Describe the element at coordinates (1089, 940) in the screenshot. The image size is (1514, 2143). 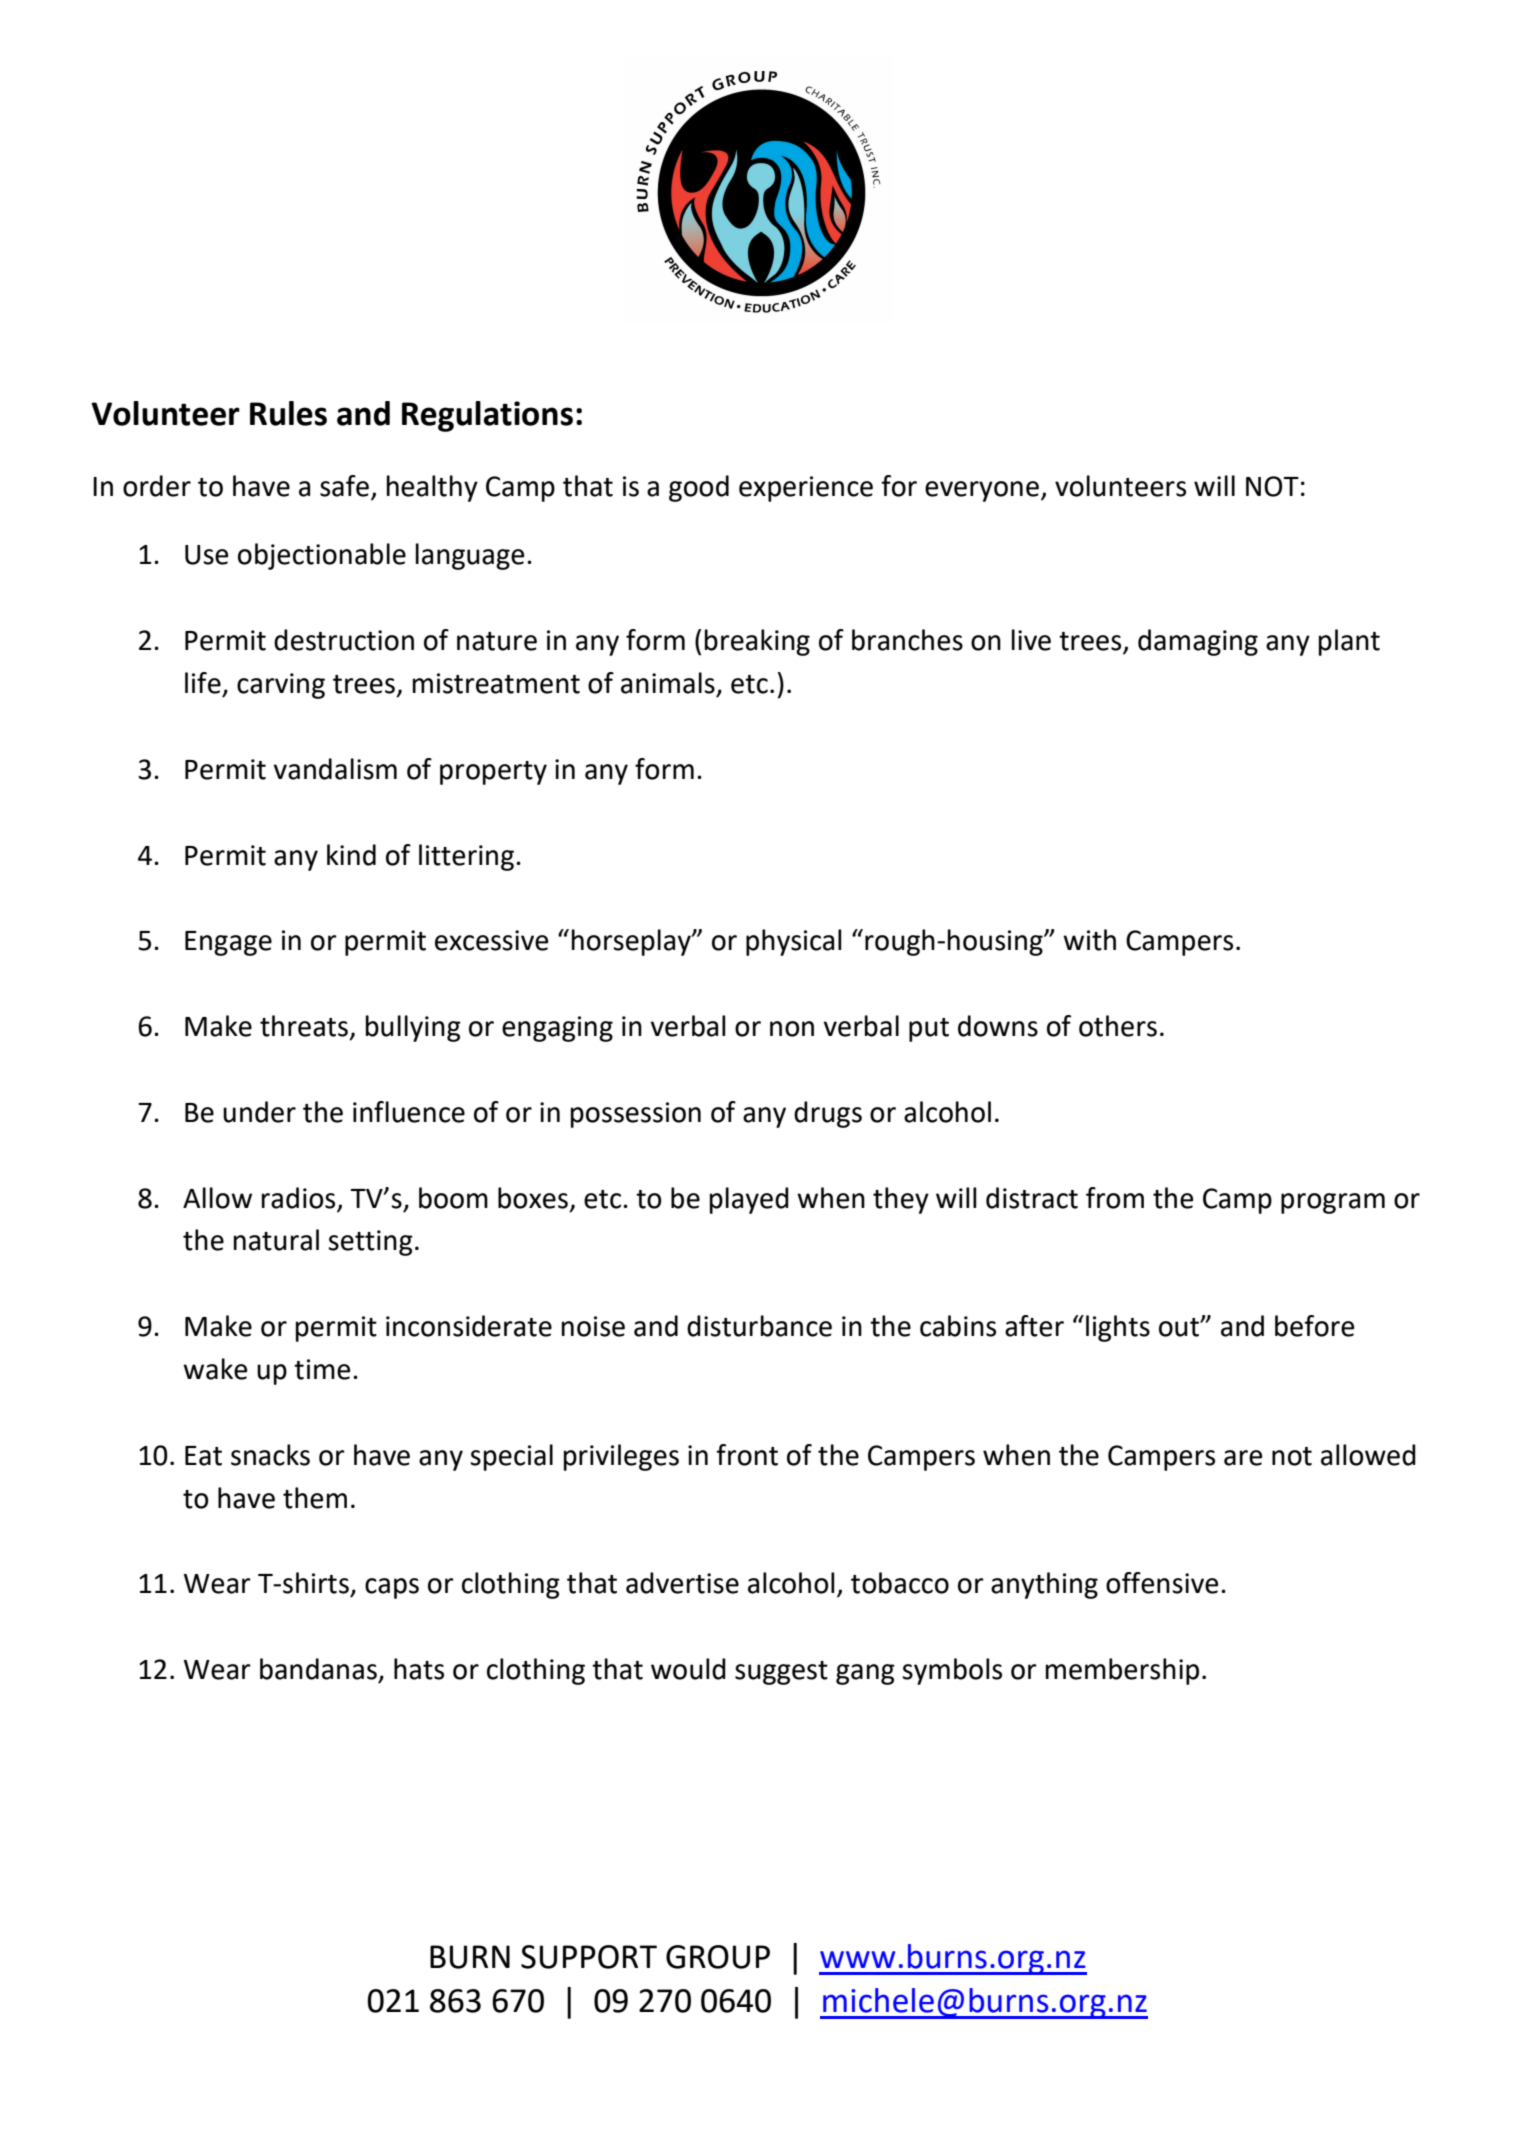
I see `with` at that location.
